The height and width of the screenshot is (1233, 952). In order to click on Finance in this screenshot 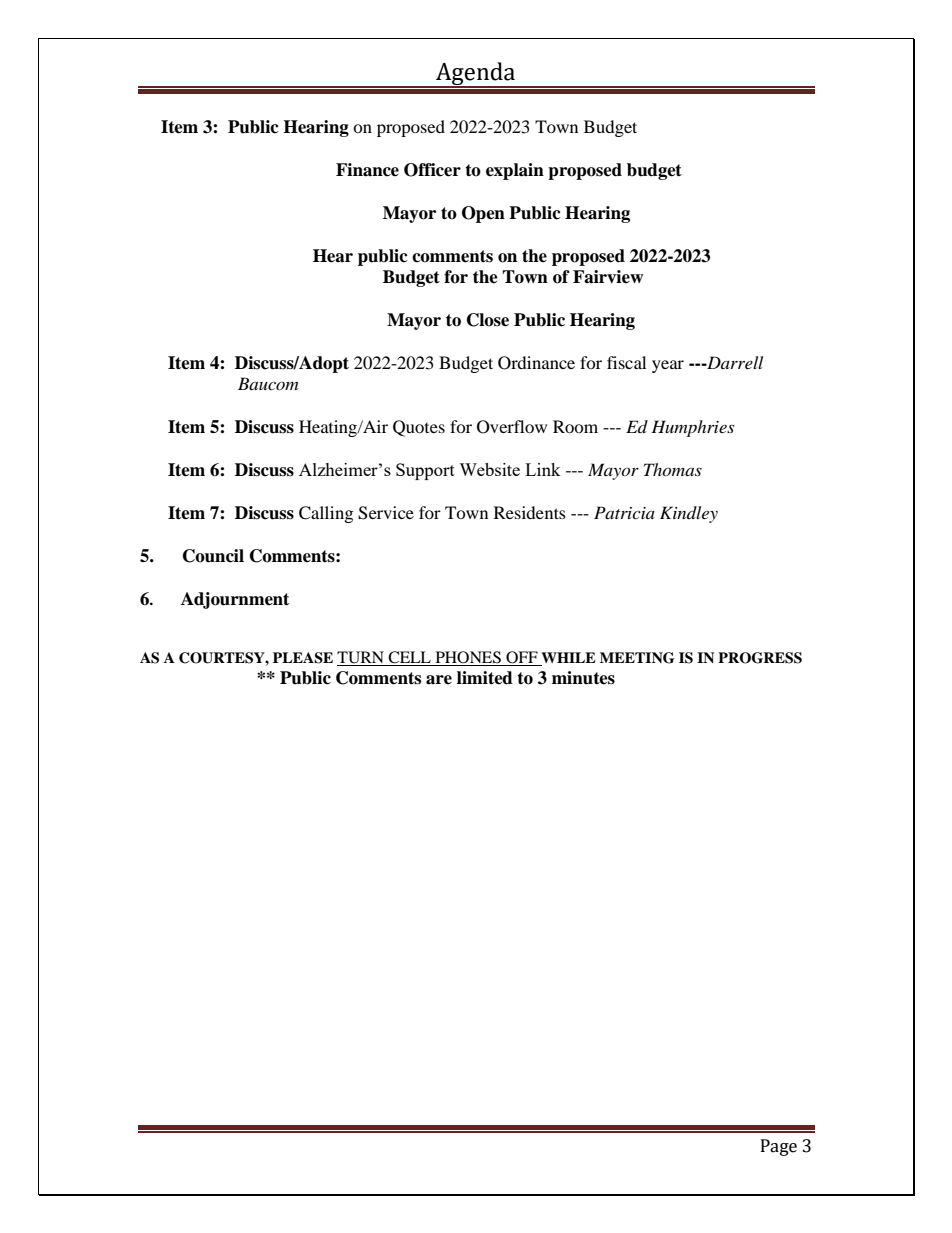, I will do `click(367, 170)`.
